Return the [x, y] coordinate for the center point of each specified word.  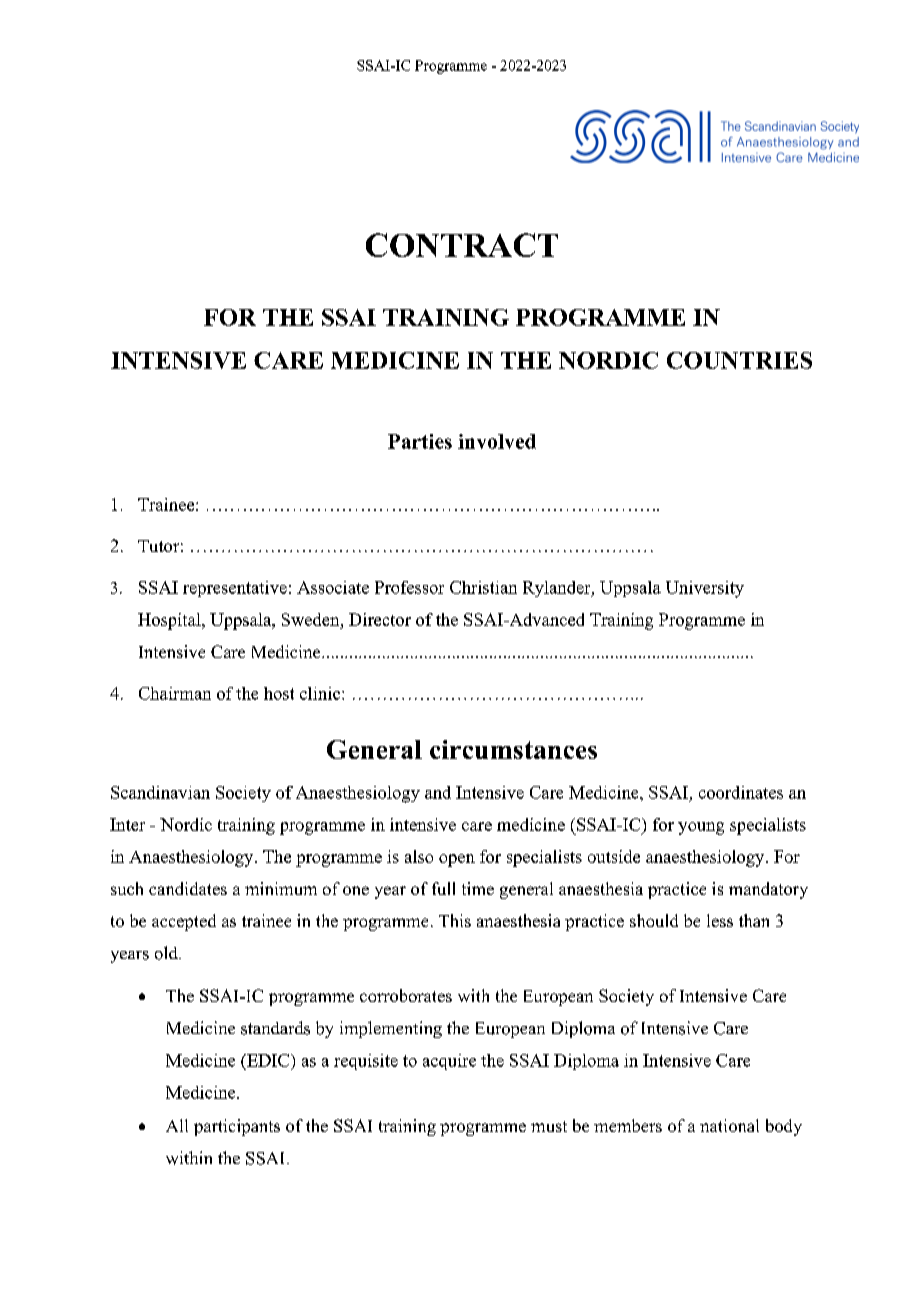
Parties [420, 441]
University [705, 589]
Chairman [175, 693]
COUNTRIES [739, 360]
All [177, 1125]
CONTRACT [462, 245]
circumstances [513, 749]
